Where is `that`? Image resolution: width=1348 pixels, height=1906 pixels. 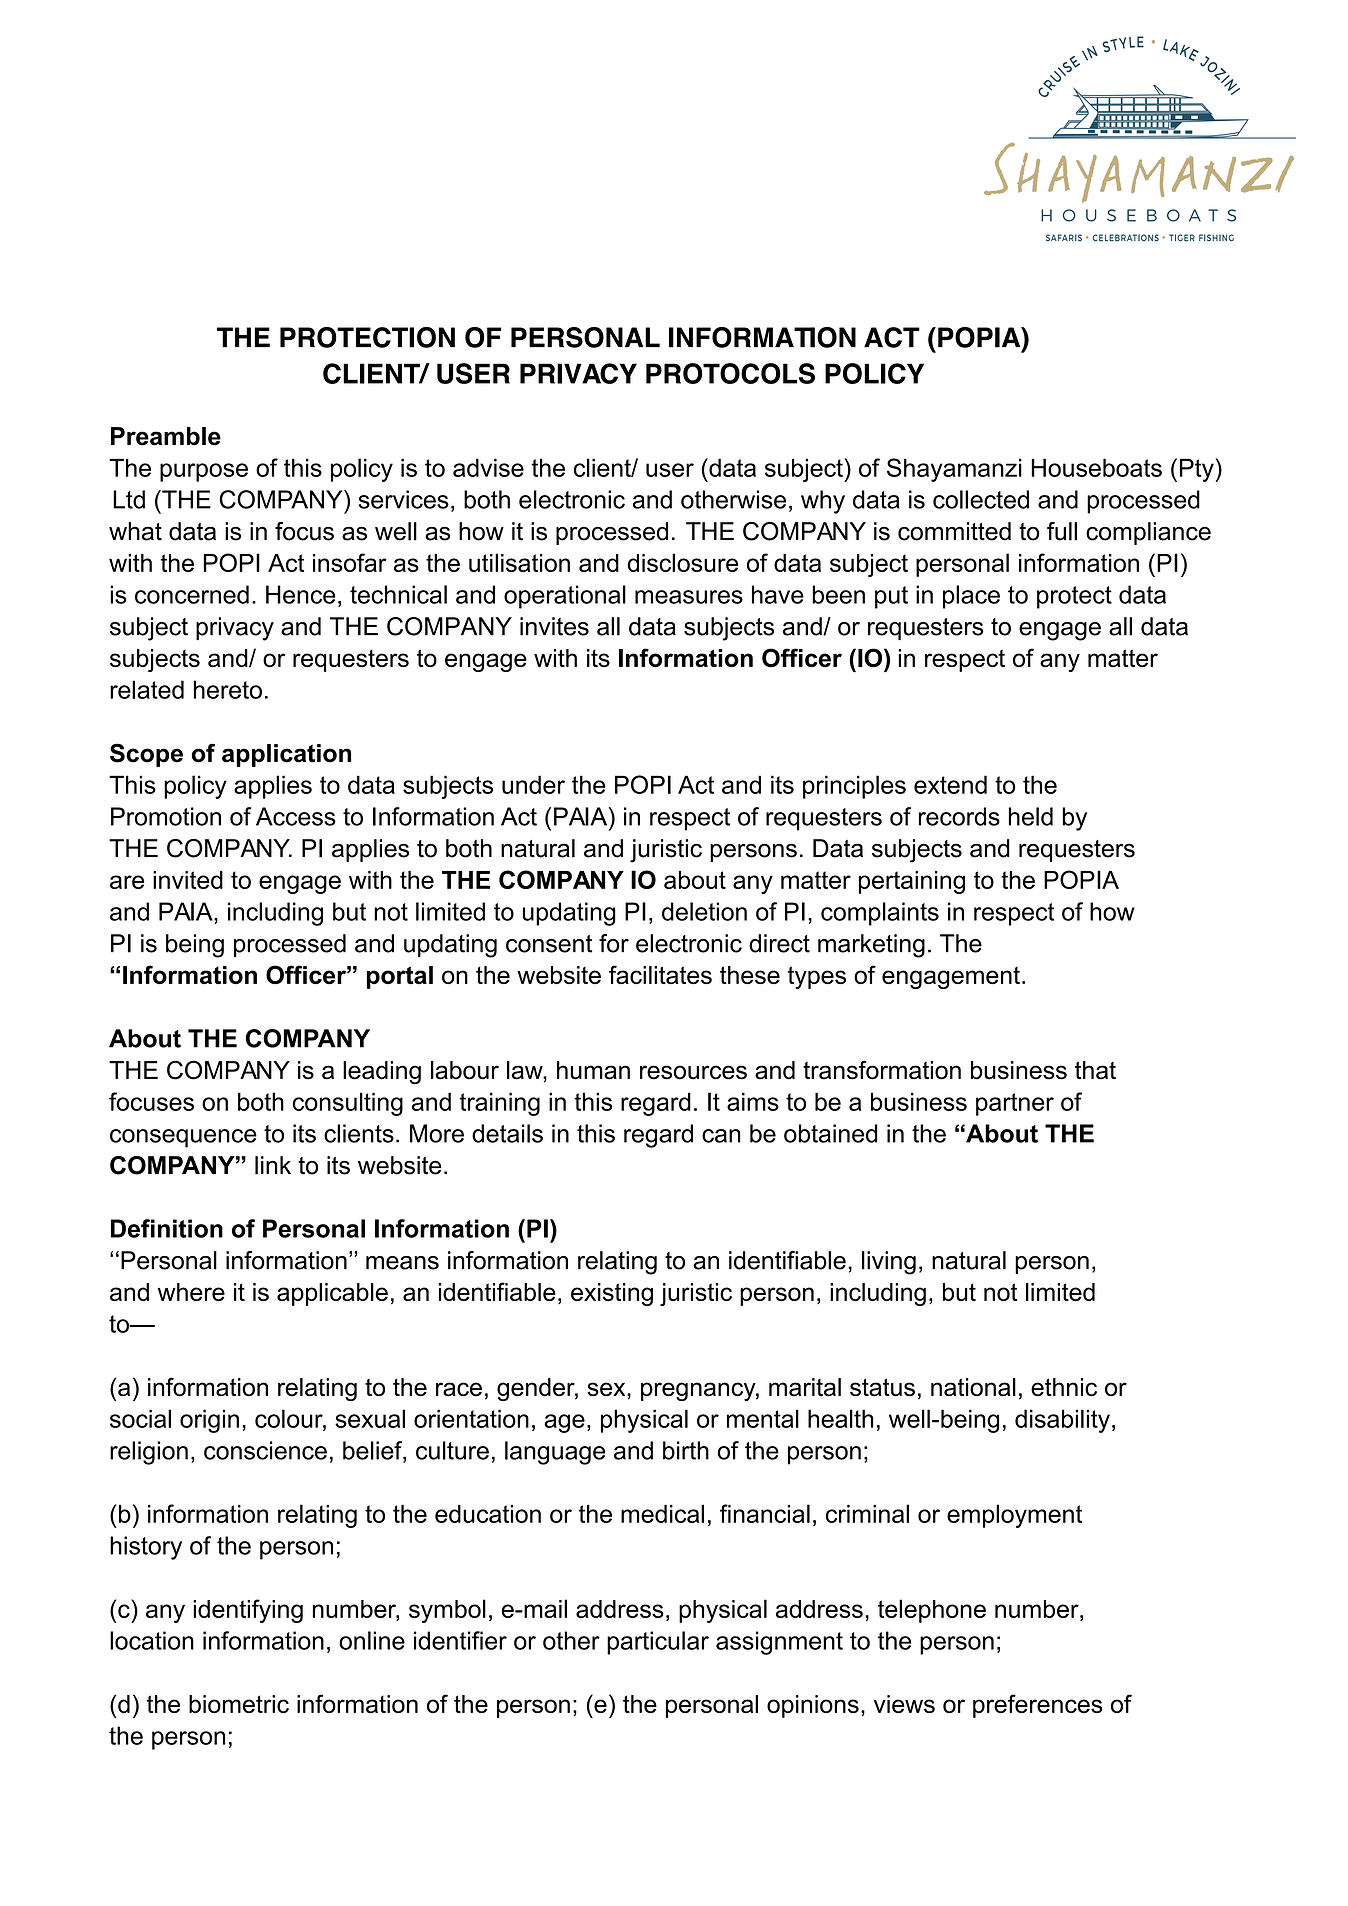
that is located at coordinates (1095, 1070).
